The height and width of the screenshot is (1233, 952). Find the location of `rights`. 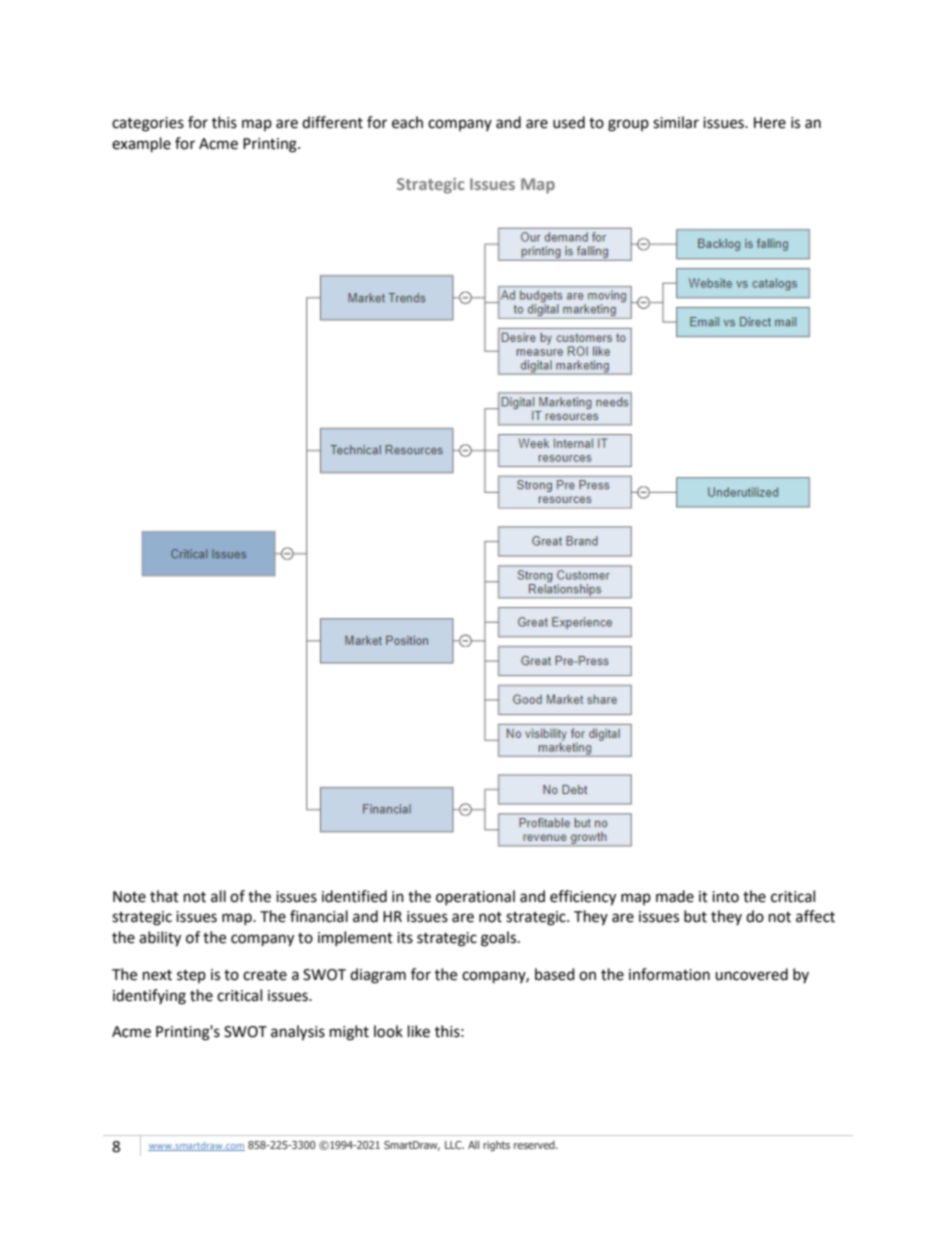

rights is located at coordinates (496, 1146).
